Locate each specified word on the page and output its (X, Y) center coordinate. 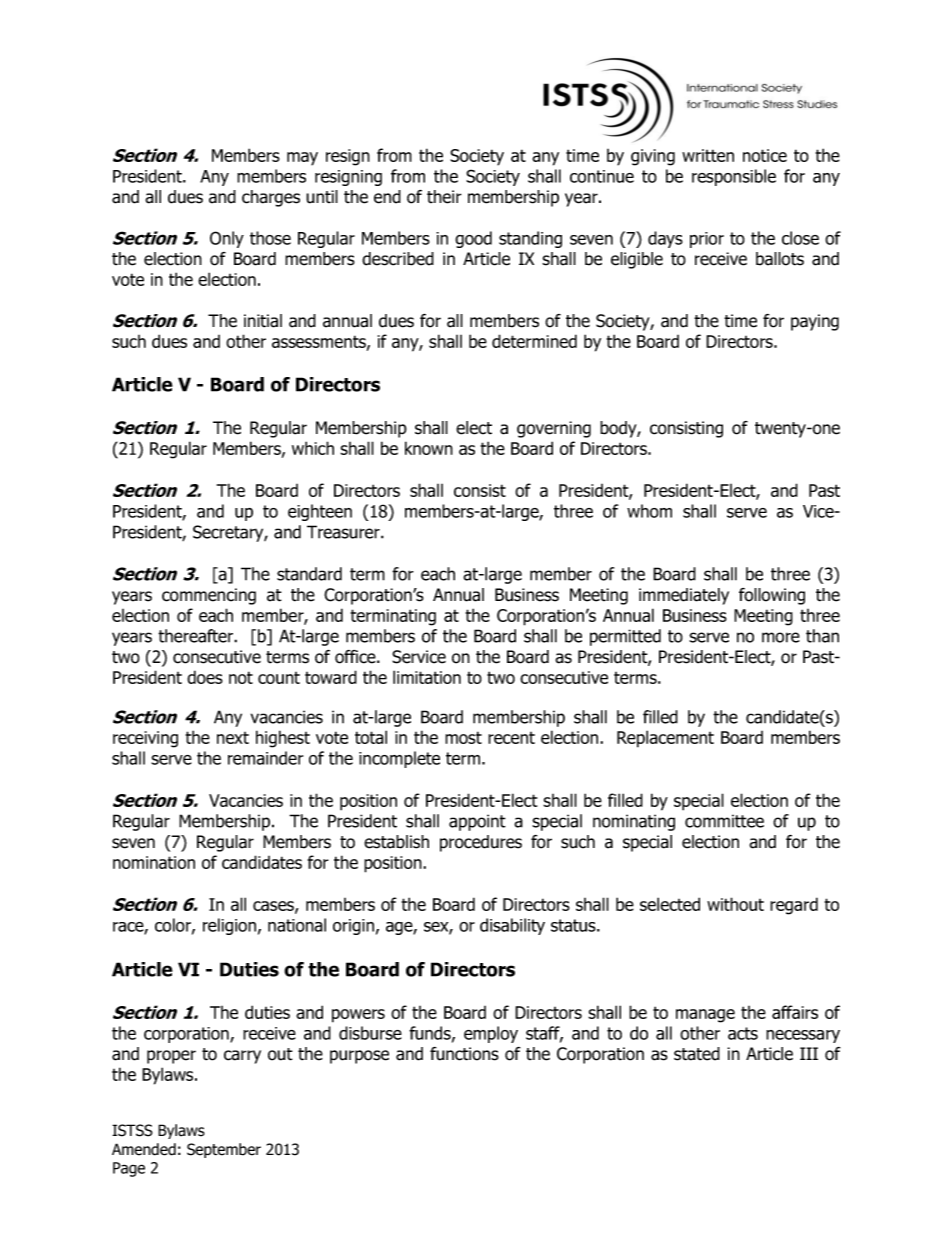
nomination (154, 862)
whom (649, 511)
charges (271, 198)
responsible (734, 177)
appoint (477, 822)
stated (697, 1054)
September (224, 1150)
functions (464, 1054)
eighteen (320, 512)
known (429, 448)
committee (724, 821)
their (444, 197)
